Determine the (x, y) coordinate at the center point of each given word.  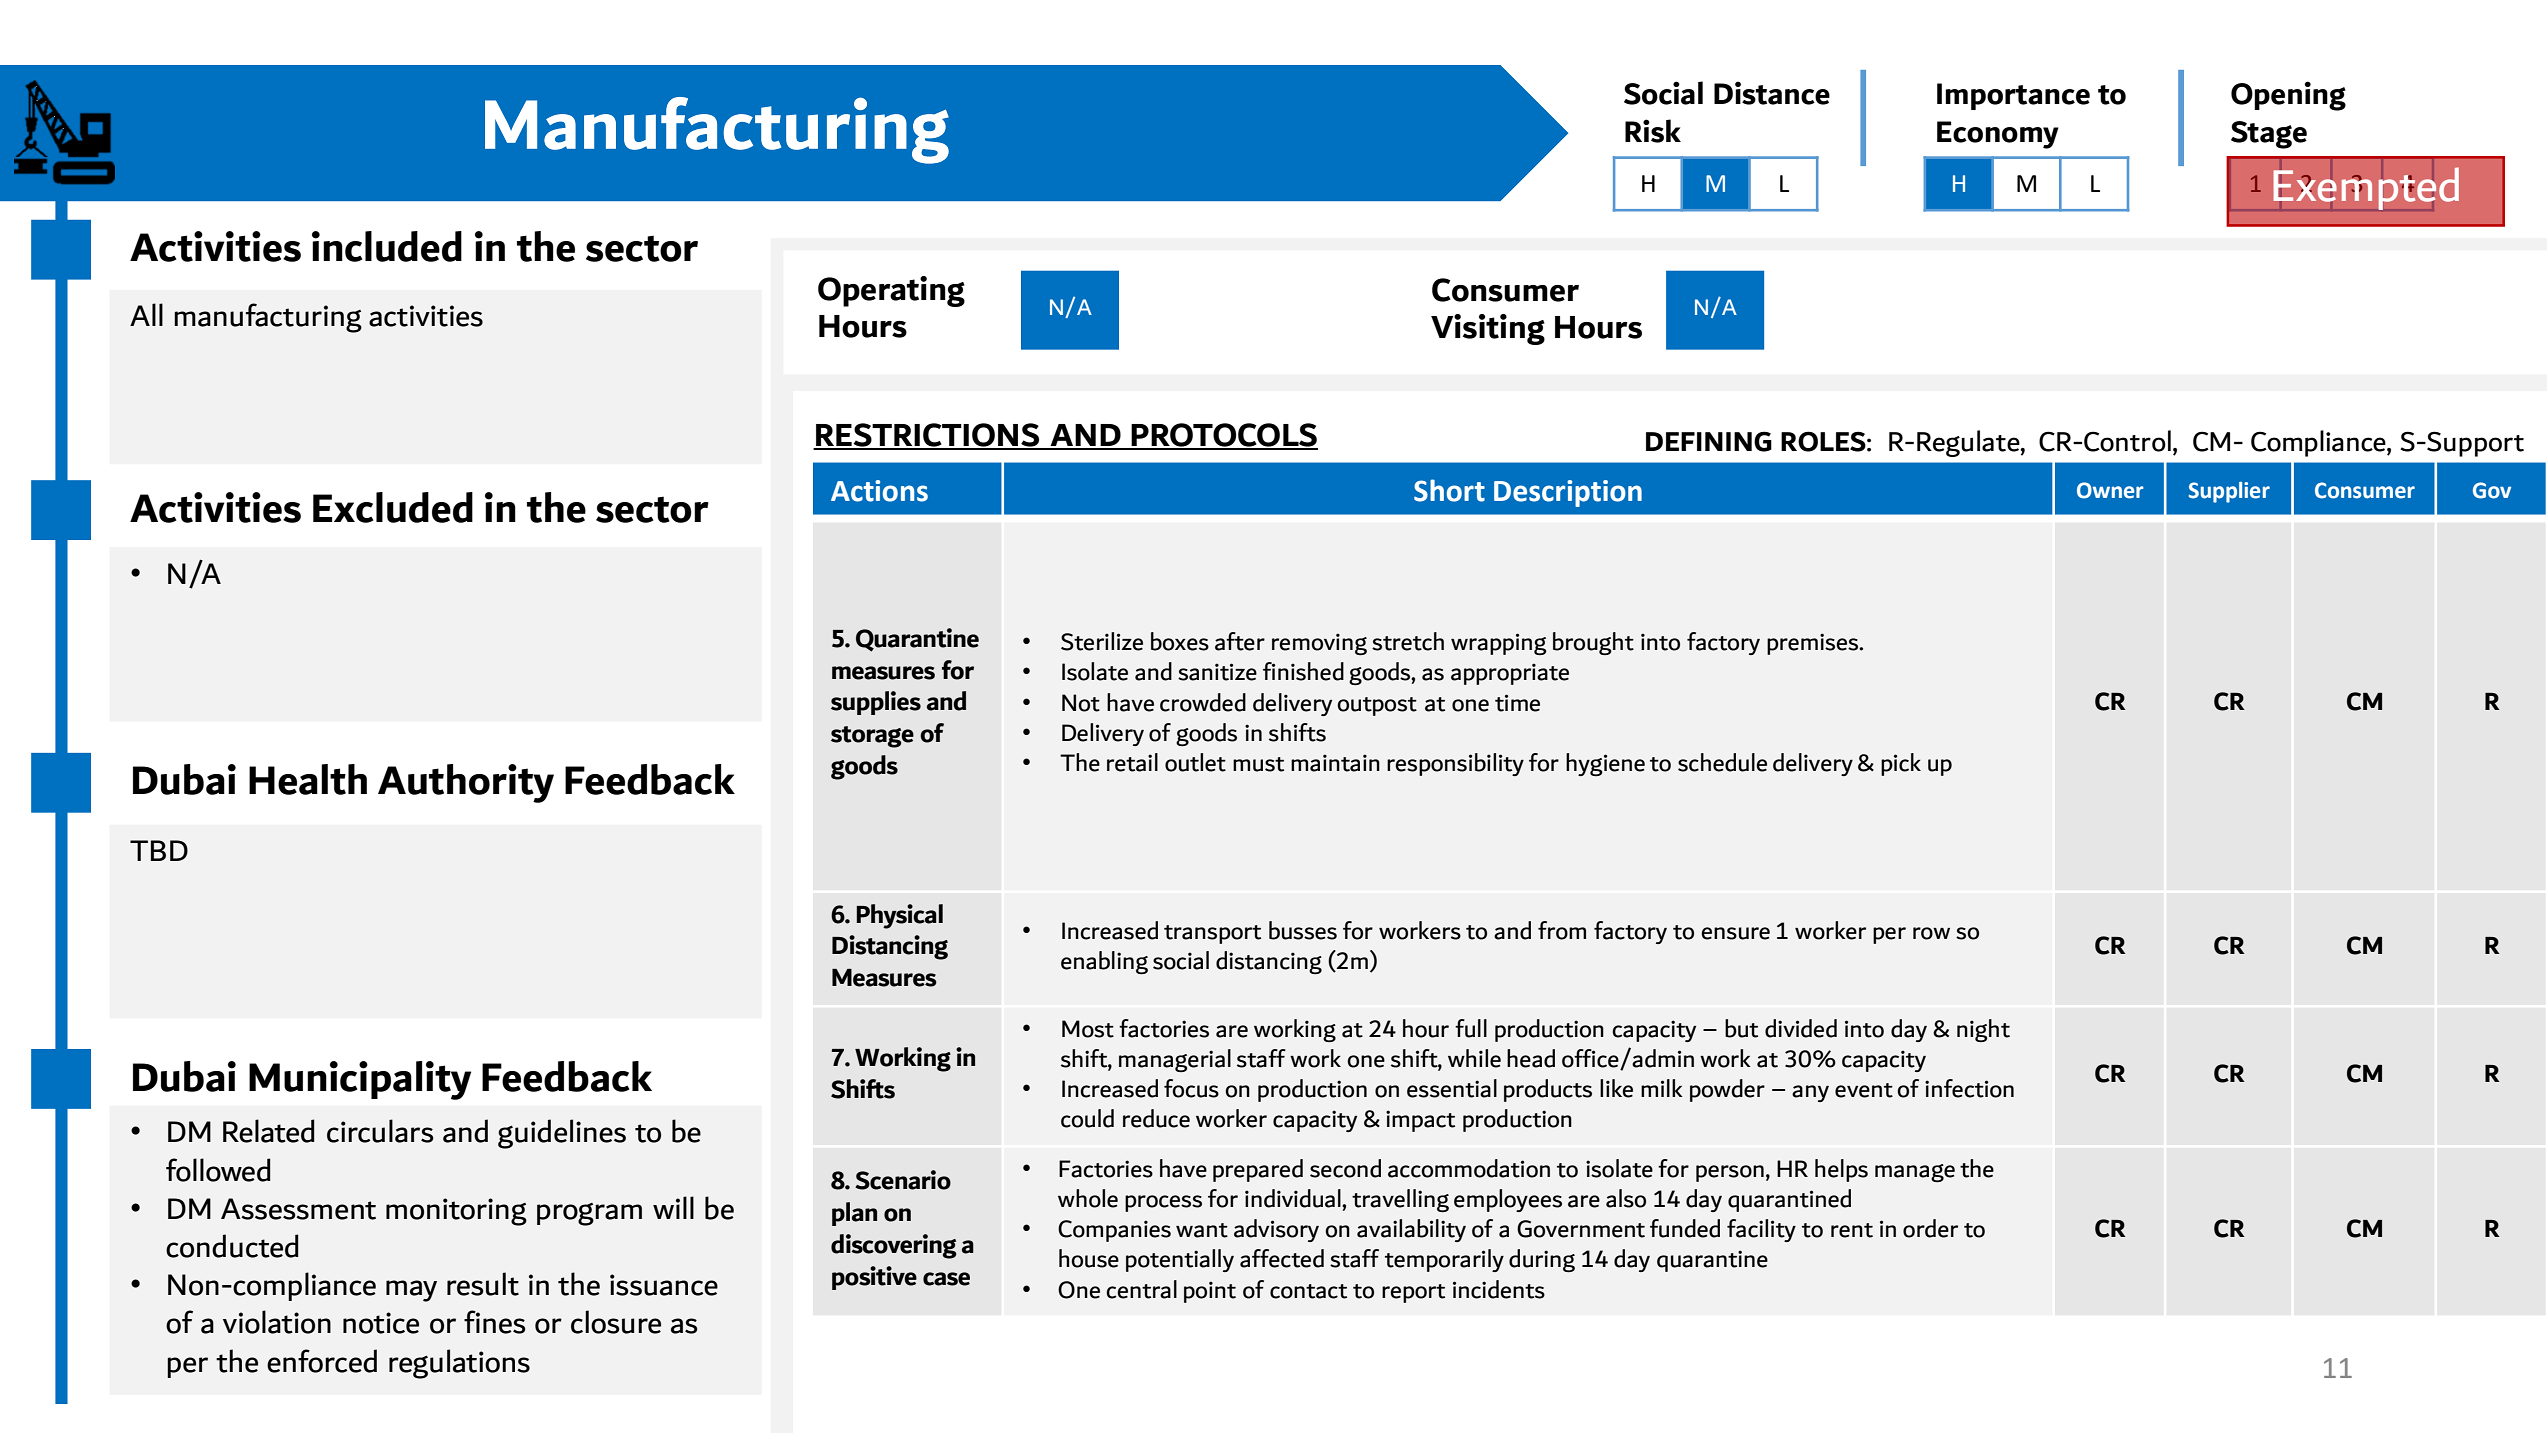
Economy (1998, 135)
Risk (1653, 131)
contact (1308, 1291)
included (387, 246)
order (1930, 1228)
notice (381, 1323)
